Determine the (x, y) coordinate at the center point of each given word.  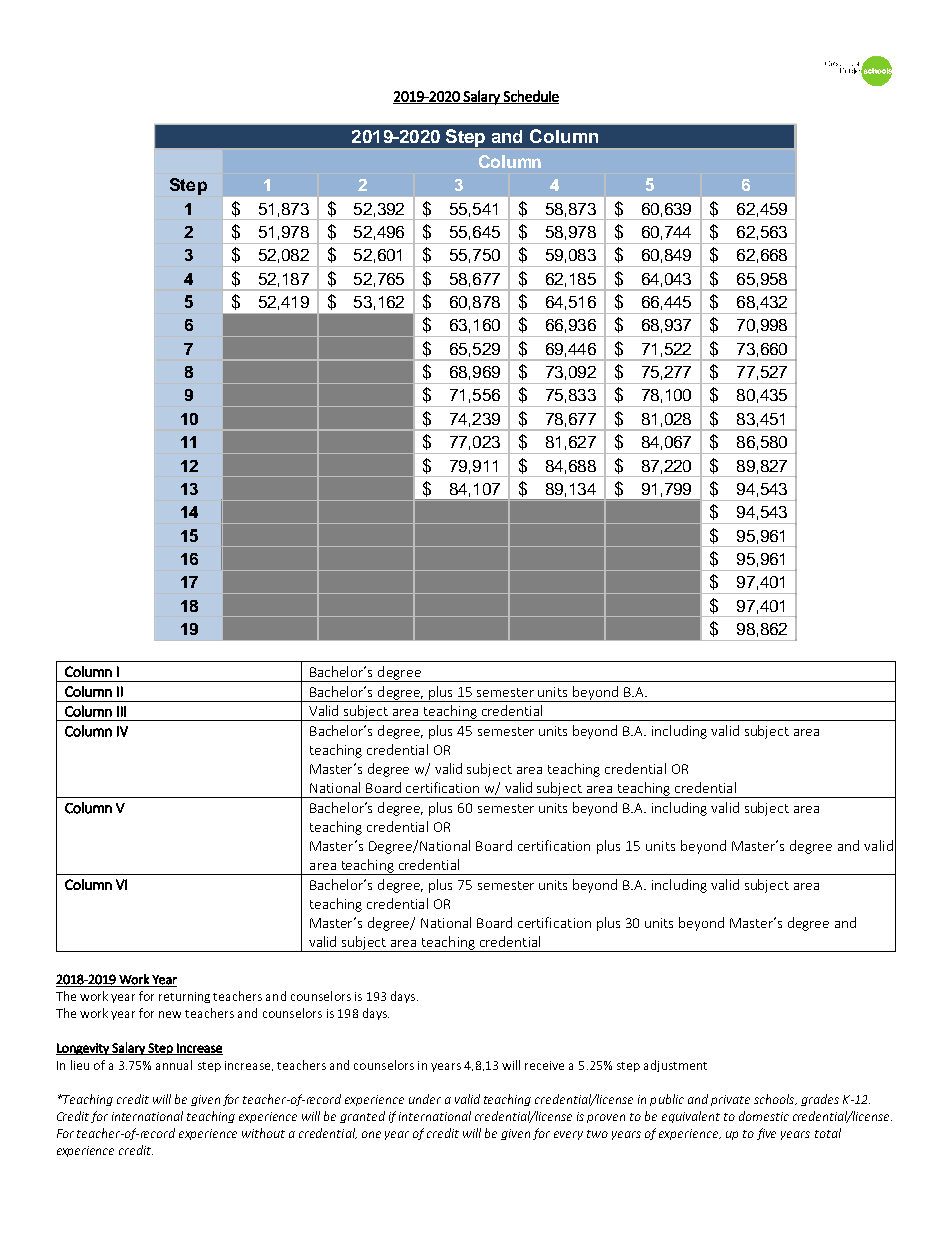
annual (174, 1065)
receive (544, 1065)
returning (184, 997)
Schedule (530, 97)
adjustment (675, 1066)
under (425, 1099)
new (170, 1014)
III (121, 711)
